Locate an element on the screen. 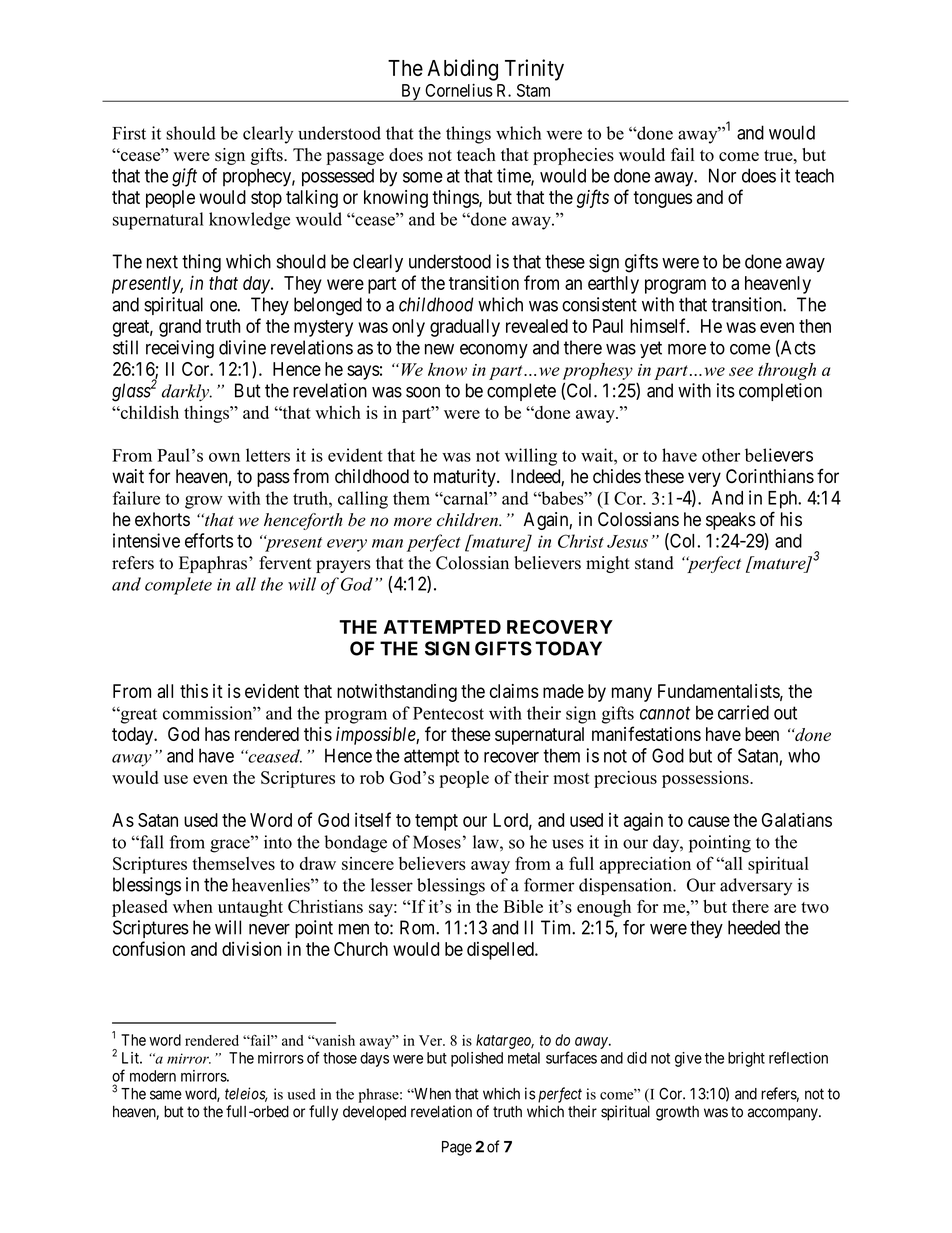 This screenshot has width=952, height=1233. accompany is located at coordinates (784, 1114).
